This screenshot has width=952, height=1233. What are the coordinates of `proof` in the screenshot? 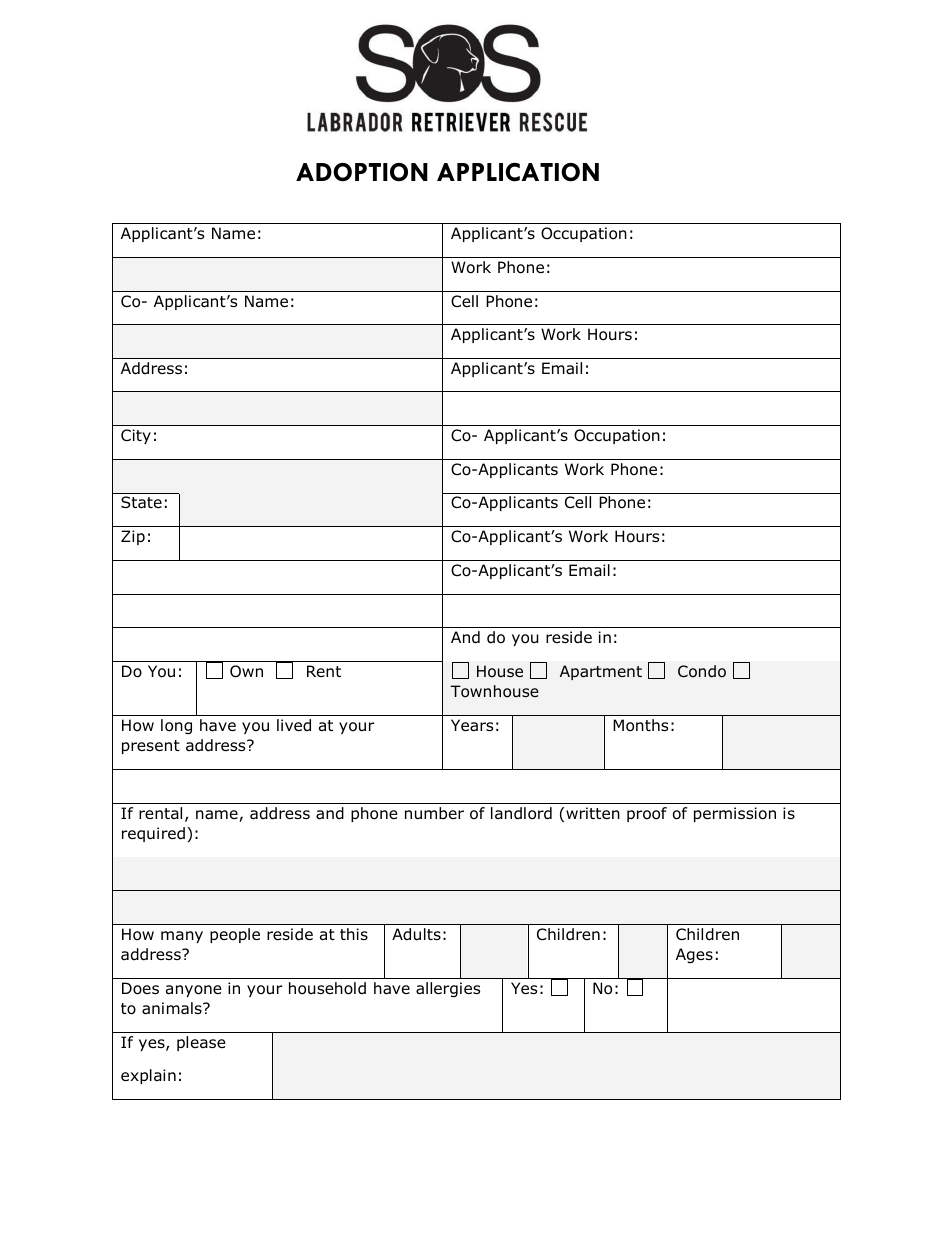 It's located at (647, 814).
